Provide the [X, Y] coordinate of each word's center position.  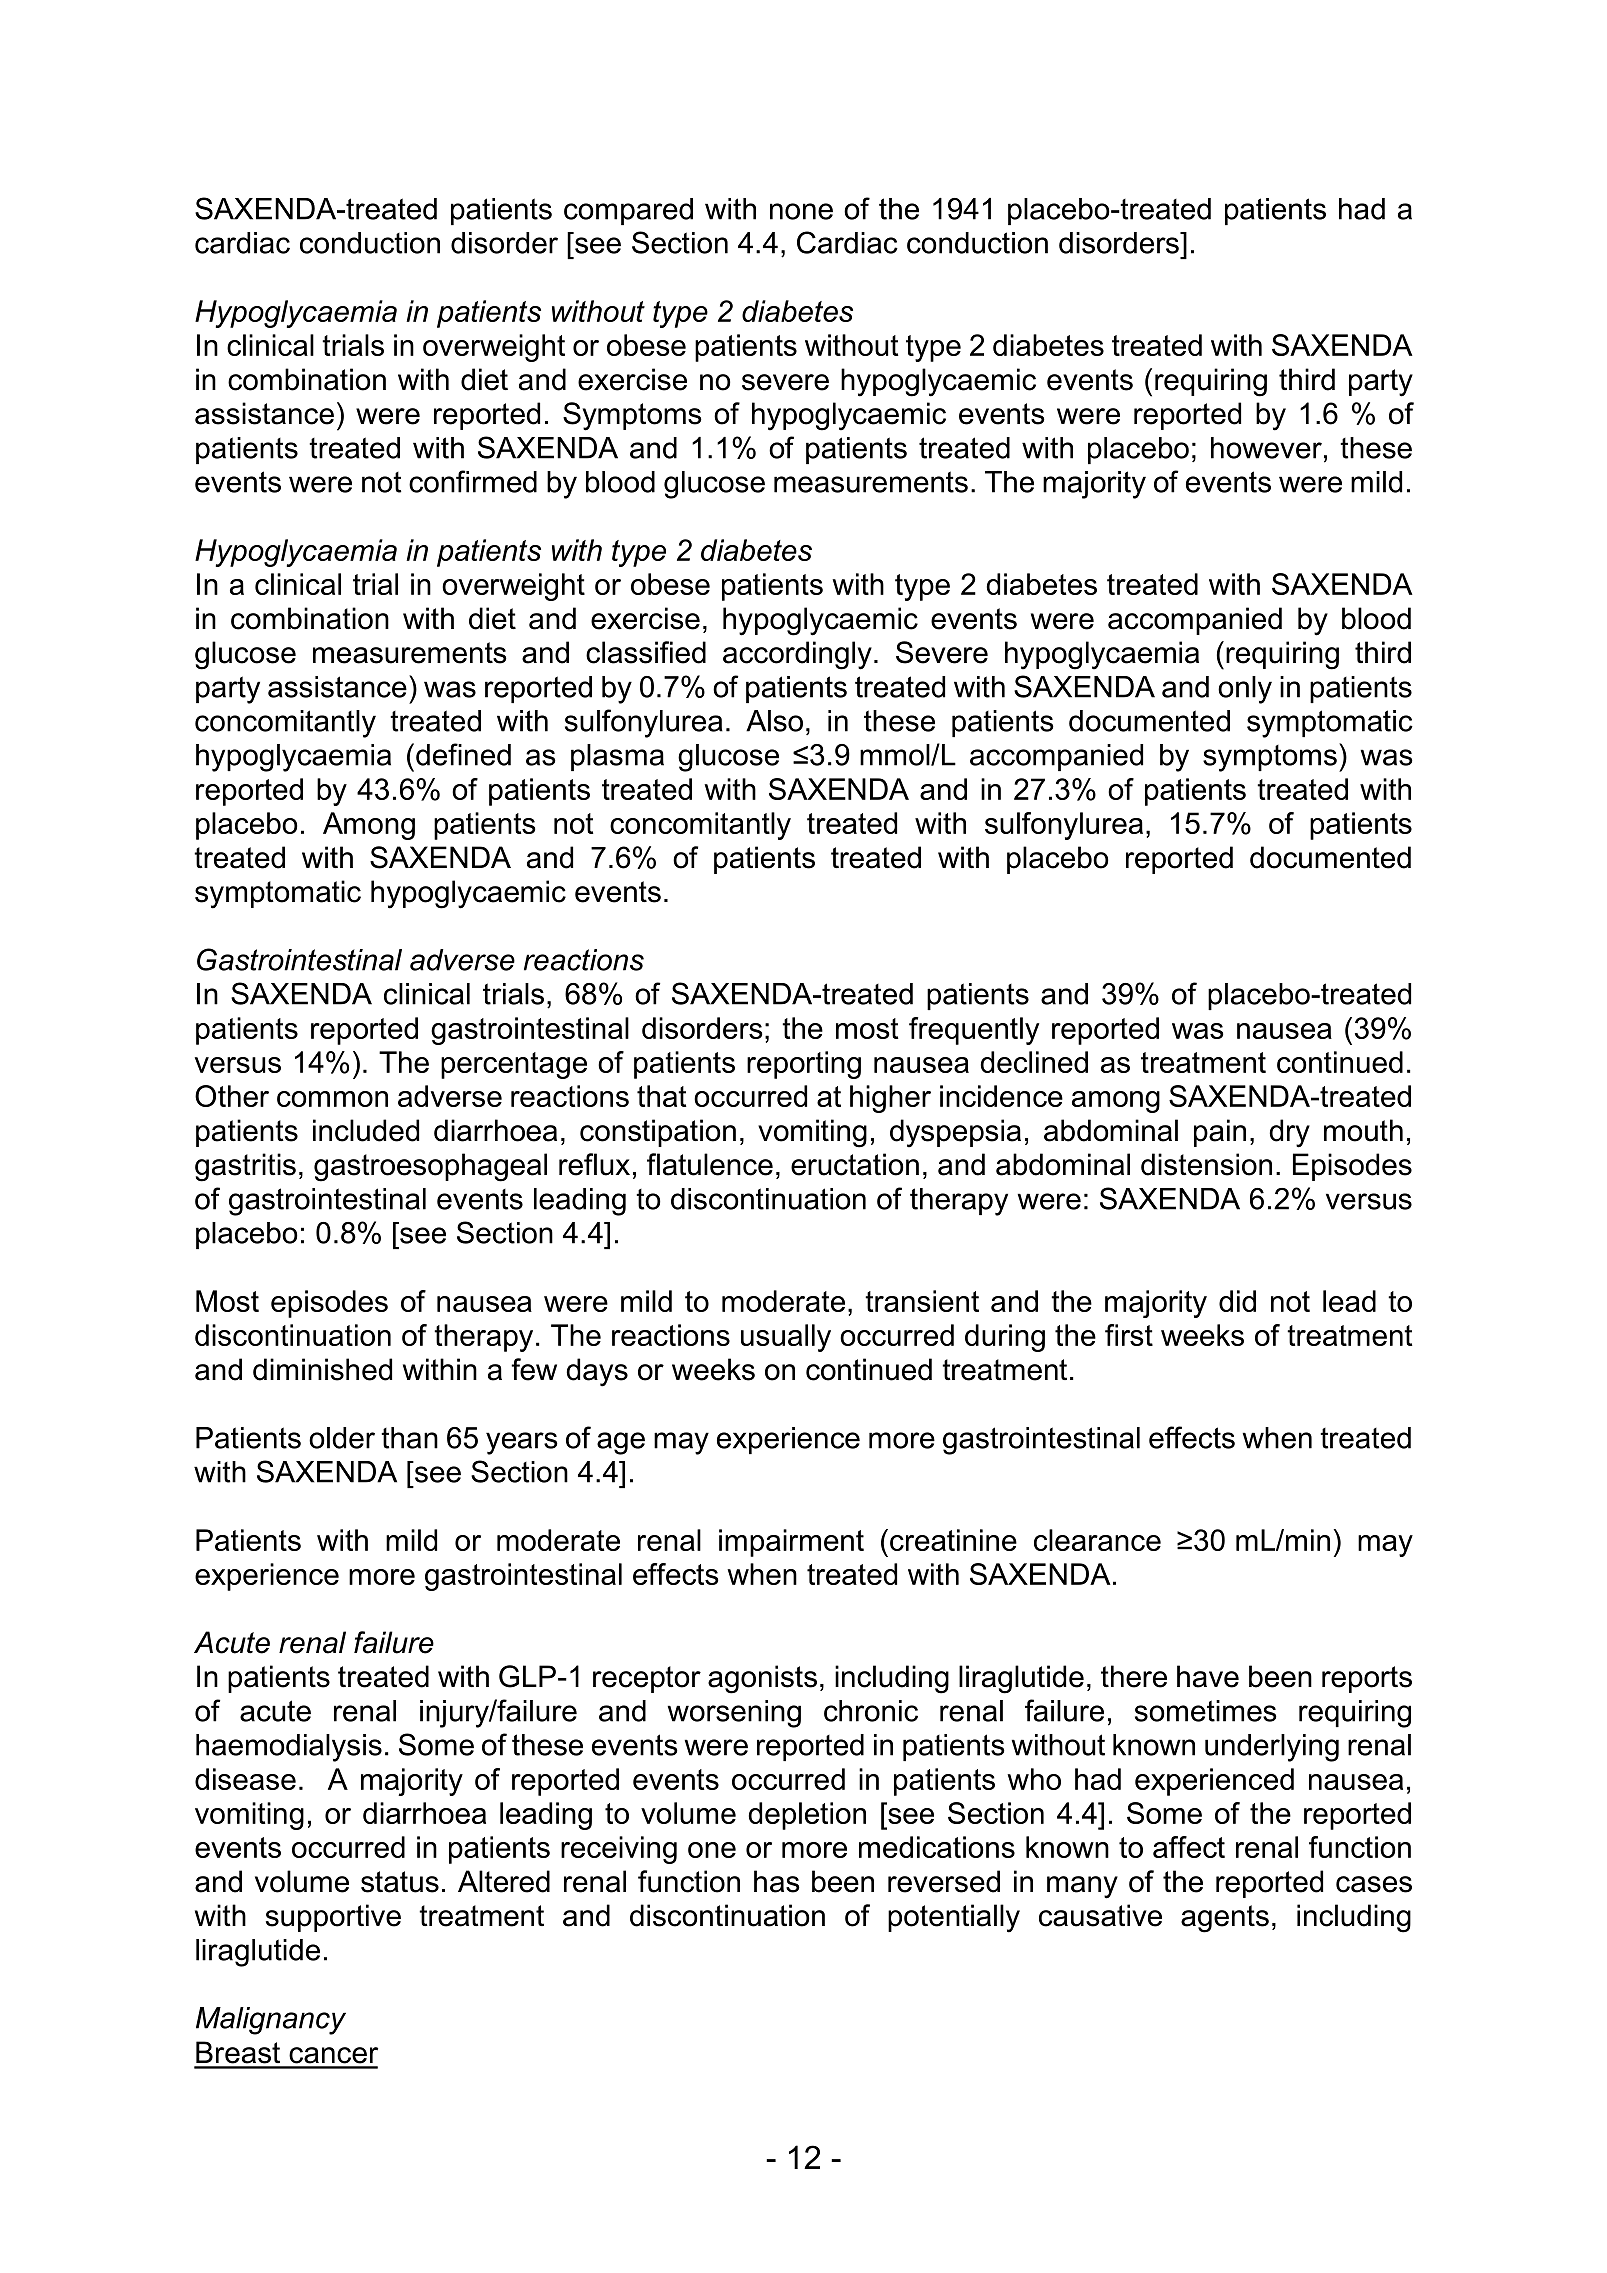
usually [786, 1338]
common [332, 1099]
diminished [322, 1369]
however [1266, 448]
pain [1220, 1133]
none [801, 211]
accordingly [797, 655]
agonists [762, 1679]
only [1245, 690]
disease [245, 1779]
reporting [804, 1065]
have [1208, 1676]
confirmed [473, 481]
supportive [333, 1918]
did [1237, 1301]
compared [628, 211]
